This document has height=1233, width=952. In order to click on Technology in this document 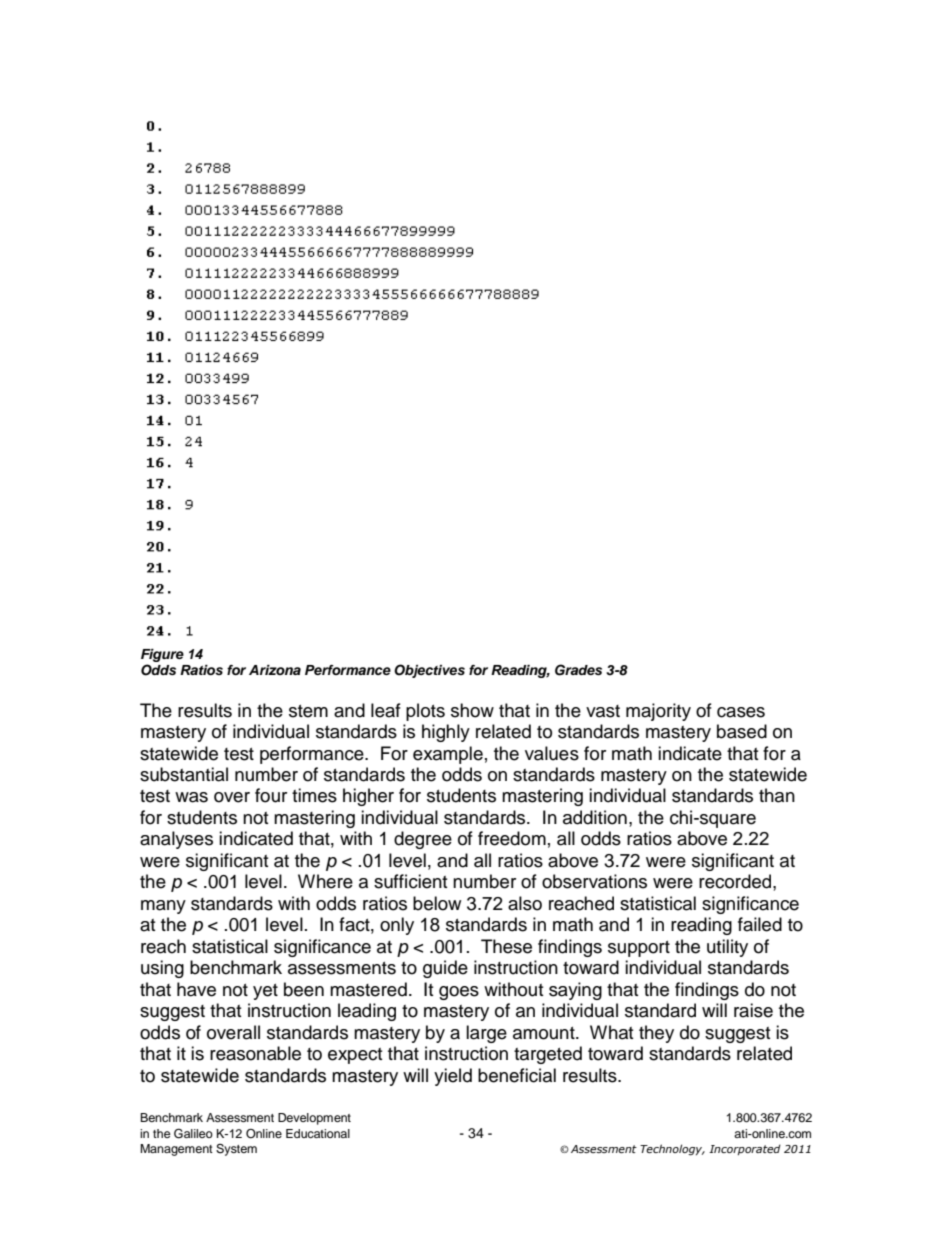, I will do `click(672, 1150)`.
